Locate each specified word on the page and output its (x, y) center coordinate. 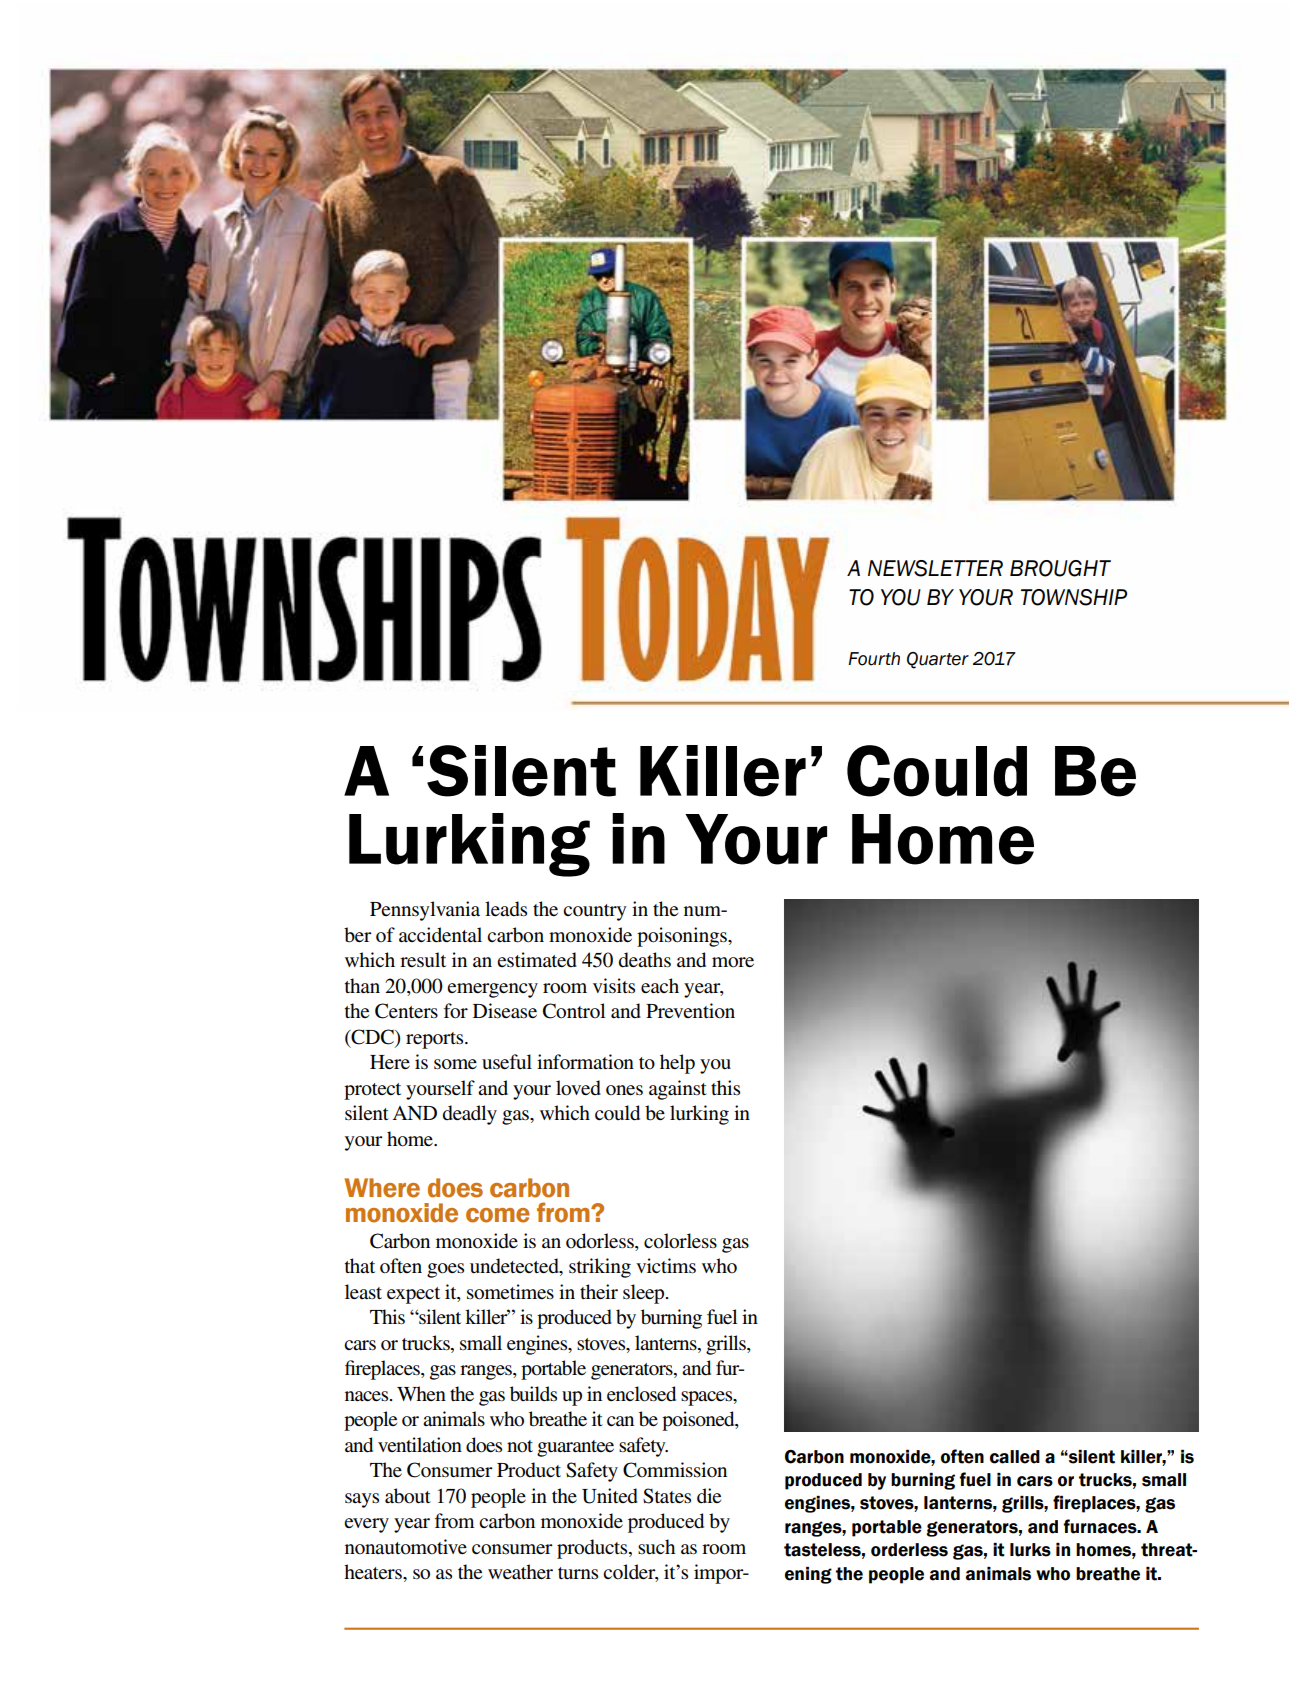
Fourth (874, 659)
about (408, 1496)
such (656, 1547)
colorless (680, 1241)
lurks (1030, 1550)
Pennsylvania (425, 911)
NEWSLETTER (935, 568)
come (498, 1215)
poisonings (683, 937)
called (1015, 1457)
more (733, 962)
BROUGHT (1060, 568)
